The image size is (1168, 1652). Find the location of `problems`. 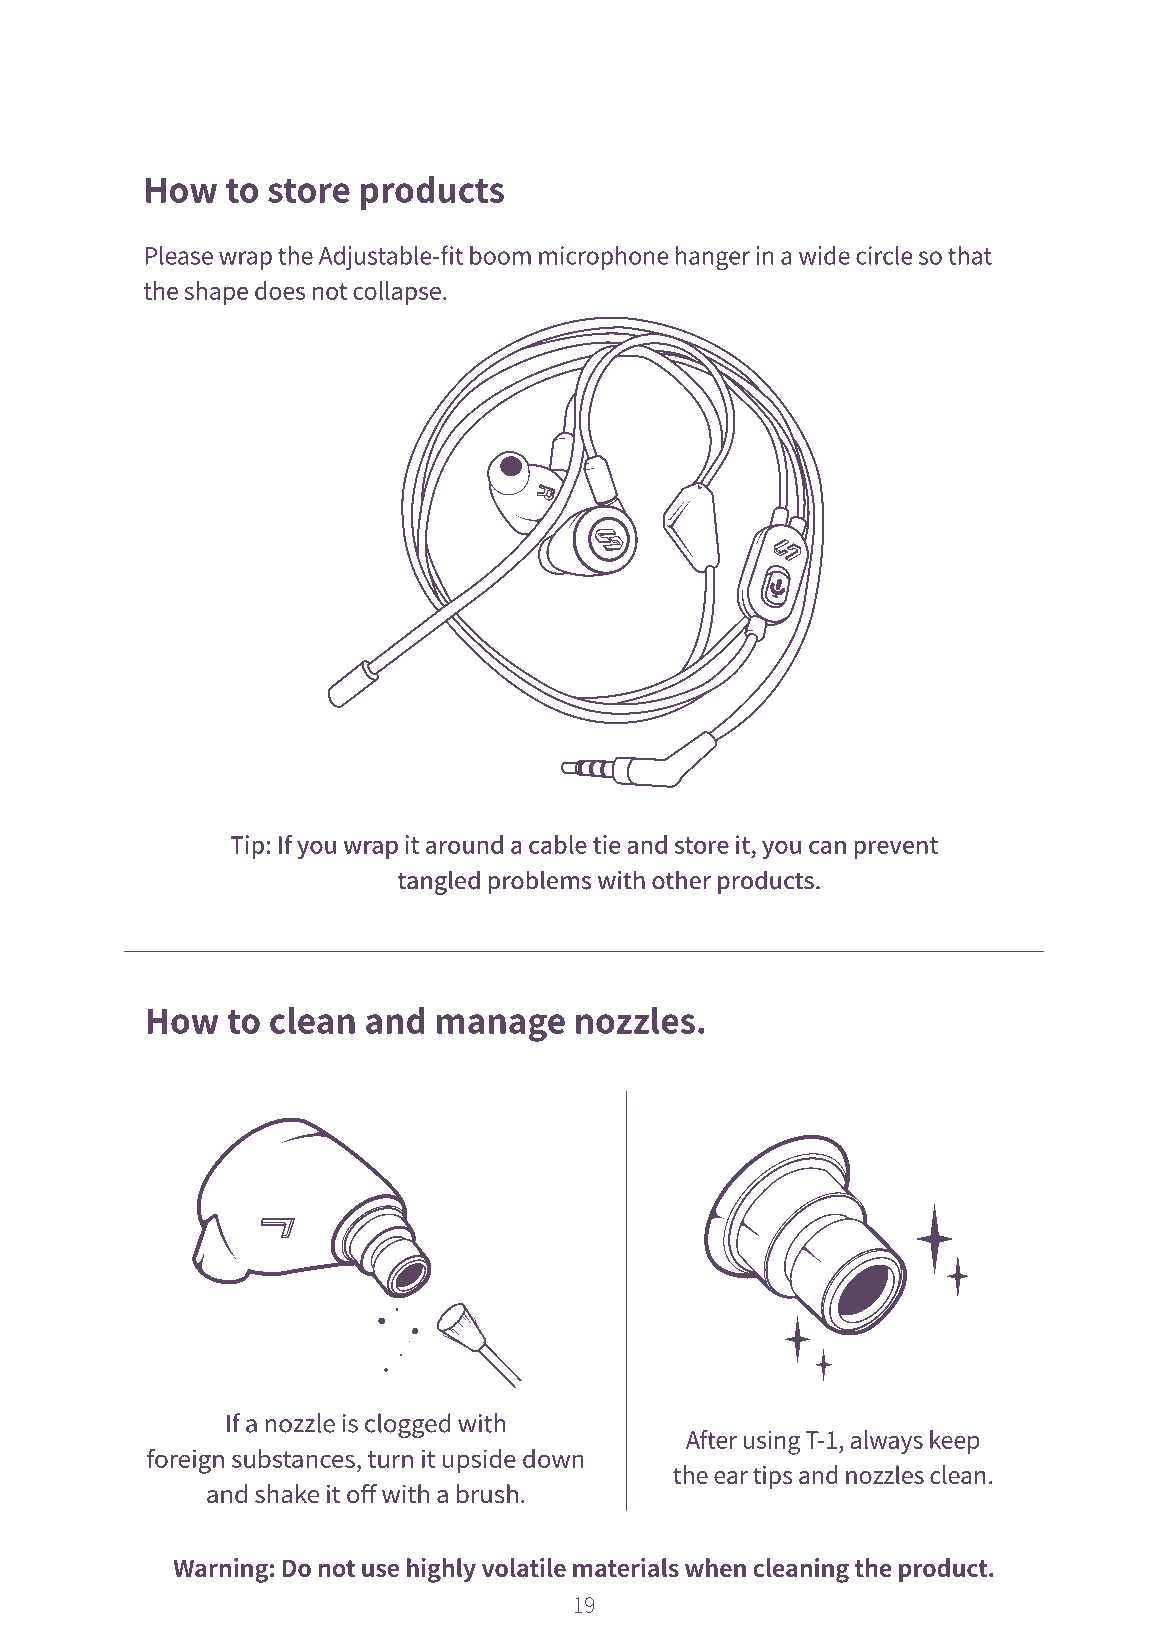

problems is located at coordinates (539, 882).
